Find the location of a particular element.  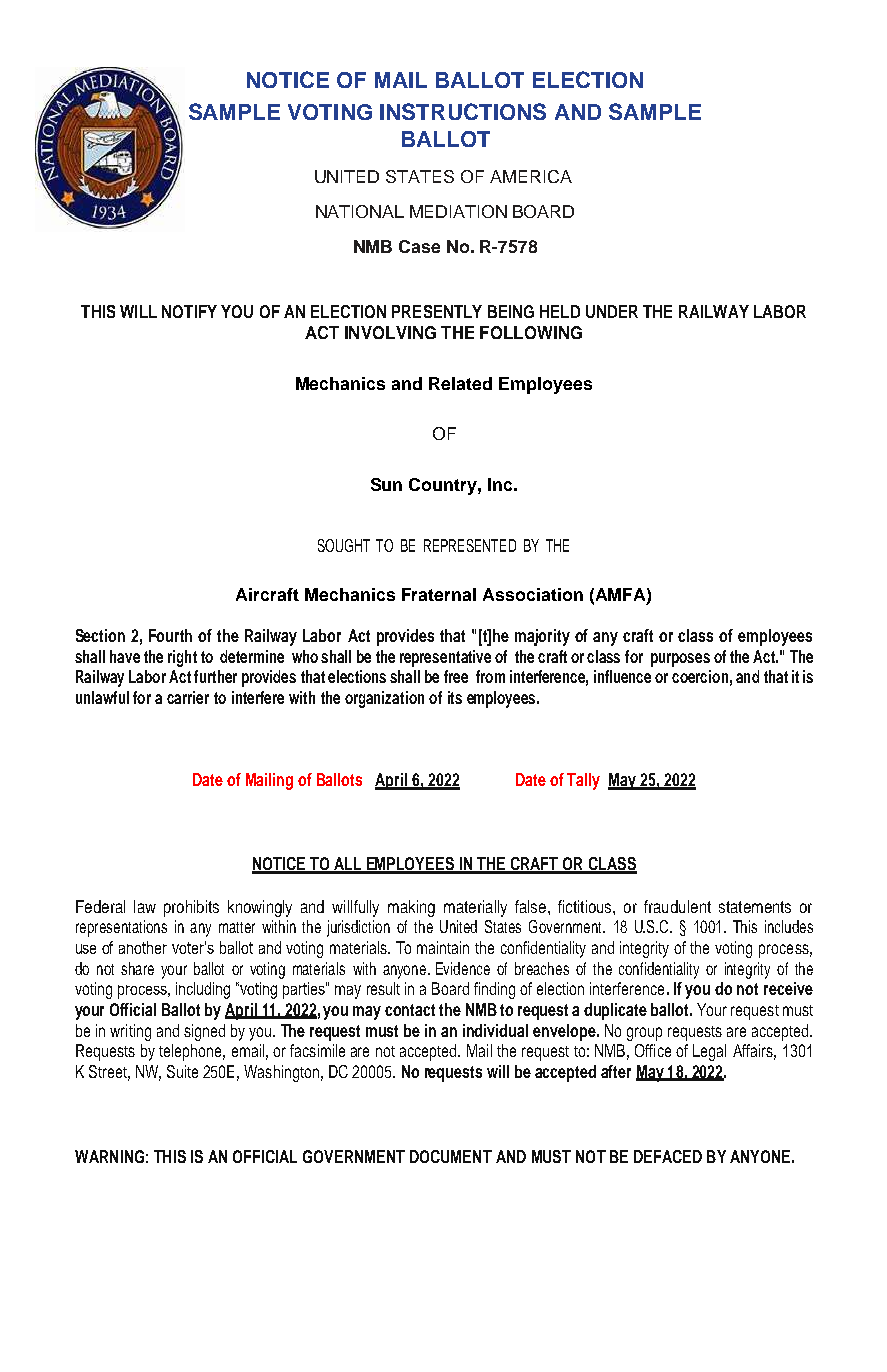

Suite is located at coordinates (182, 1071).
